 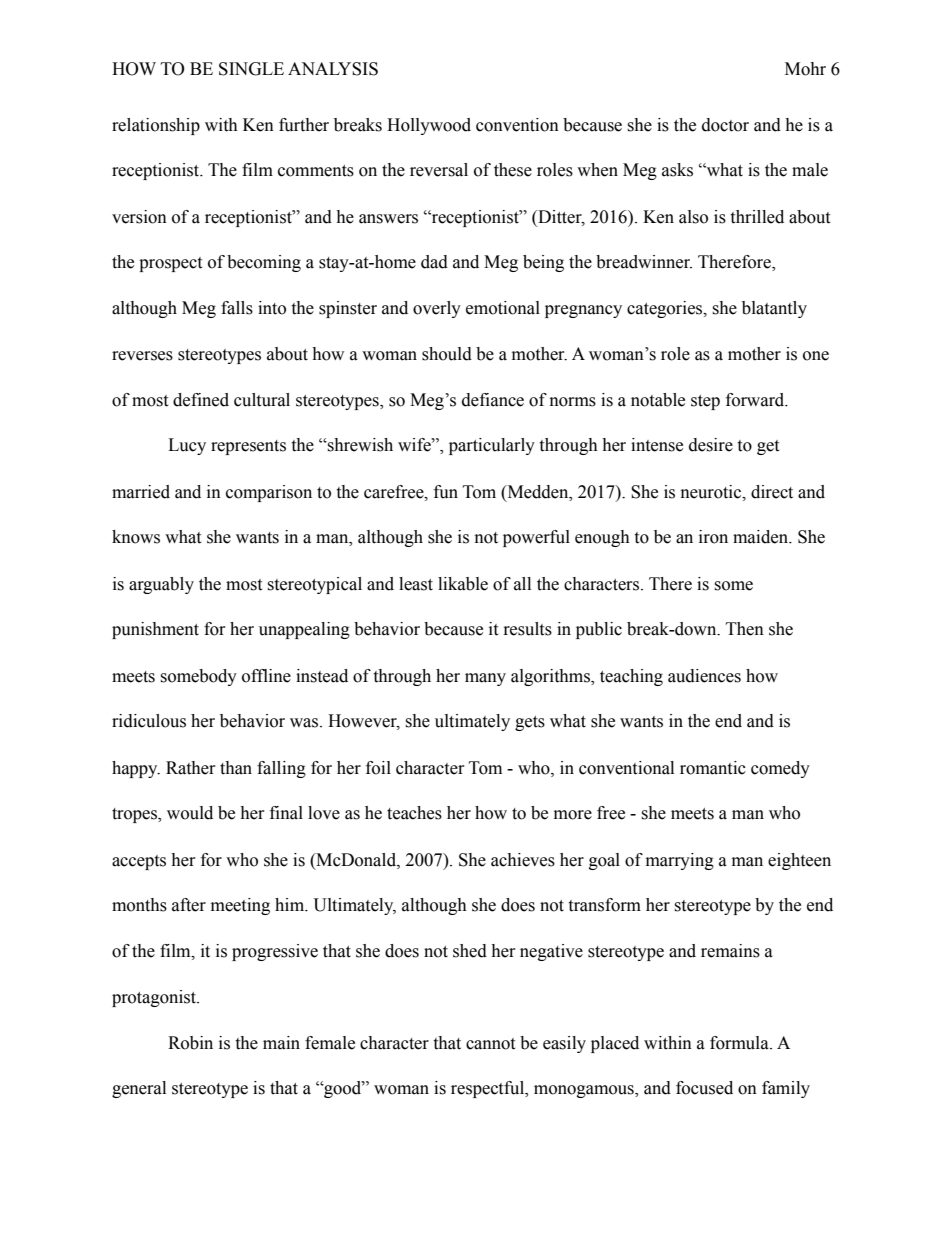 What do you see at coordinates (490, 1044) in the screenshot?
I see `cannot` at bounding box center [490, 1044].
